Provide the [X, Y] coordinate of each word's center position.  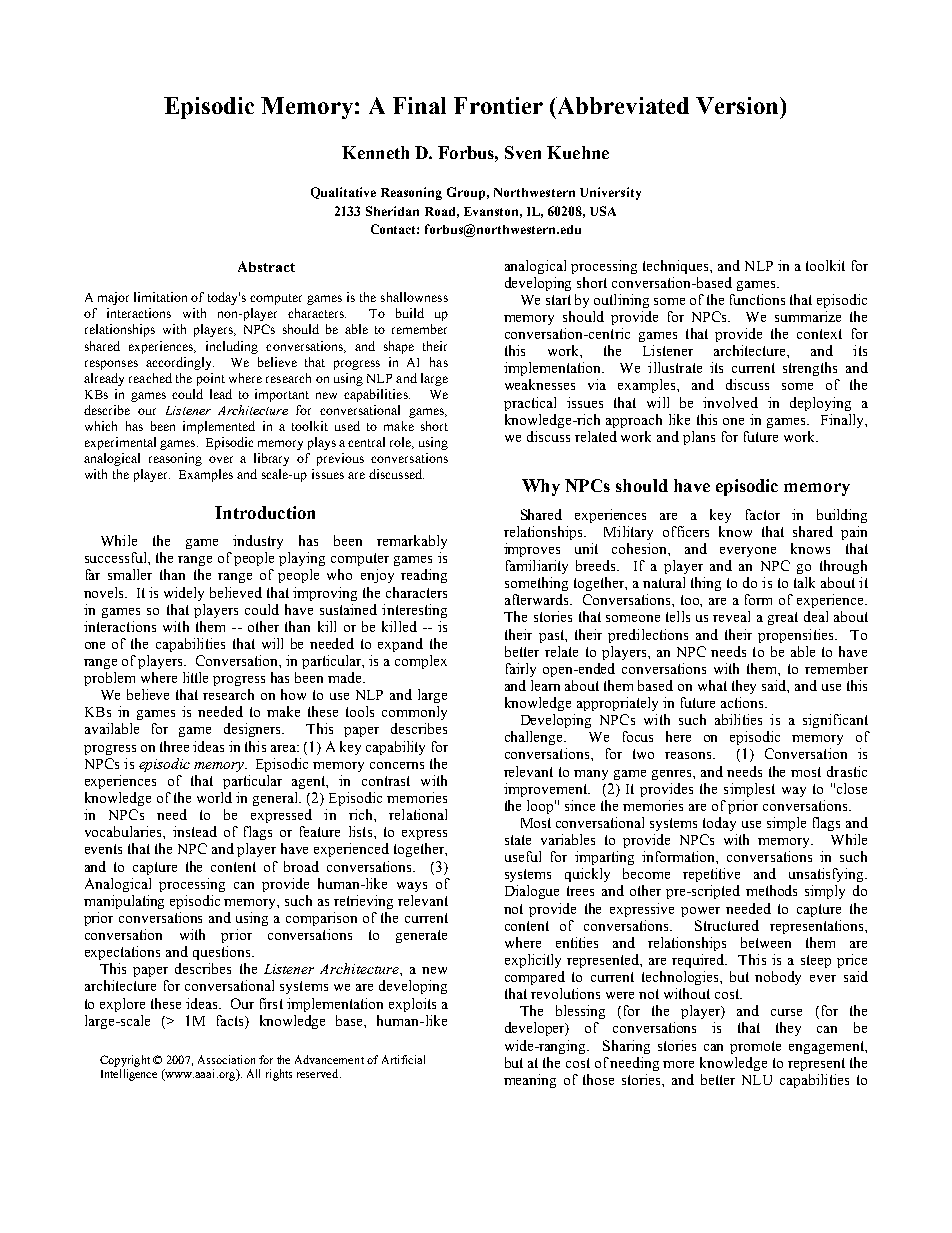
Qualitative [343, 193]
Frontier [498, 105]
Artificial [403, 1059]
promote [755, 1047]
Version [738, 105]
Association [226, 1059]
